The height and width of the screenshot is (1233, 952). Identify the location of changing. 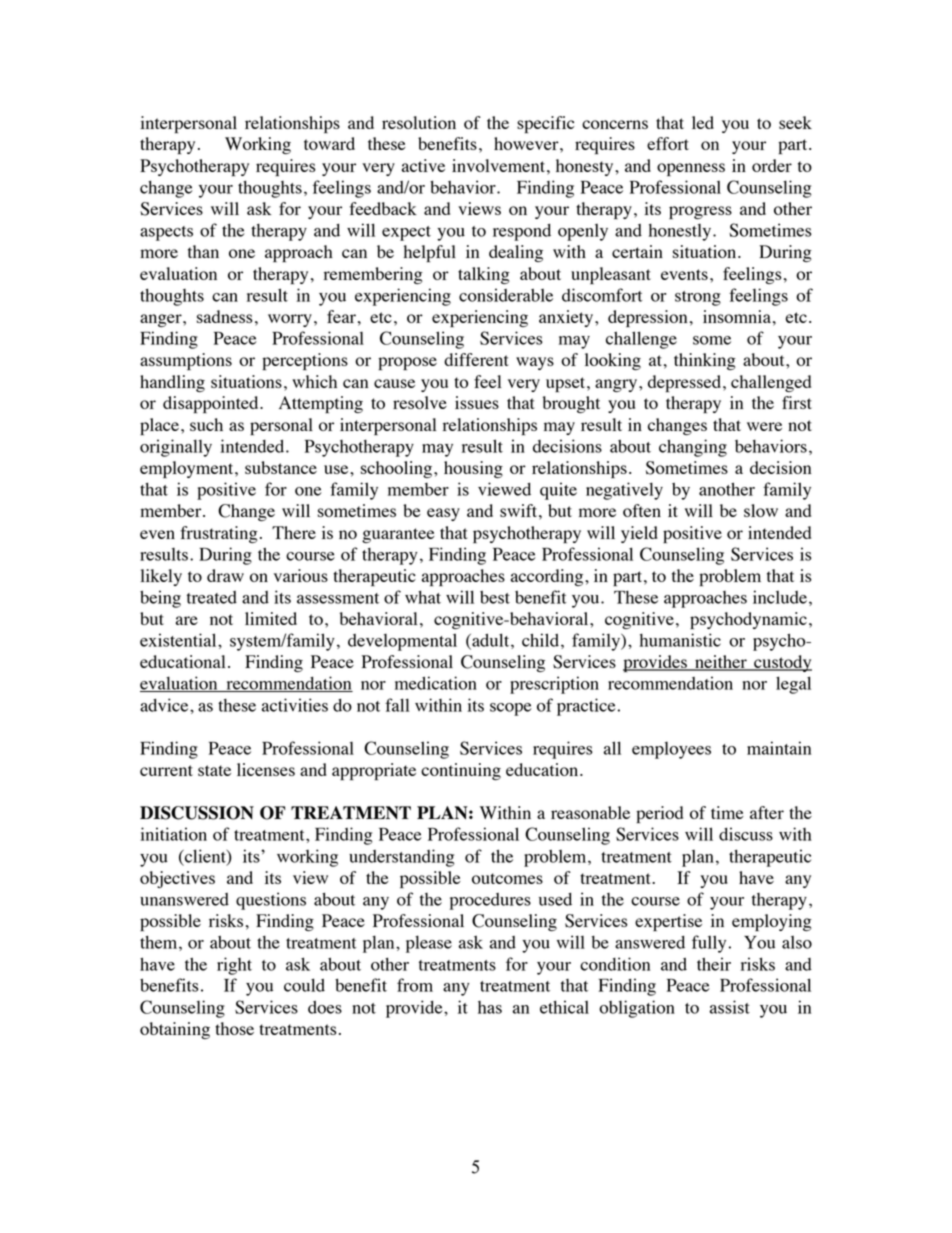
(693, 448).
